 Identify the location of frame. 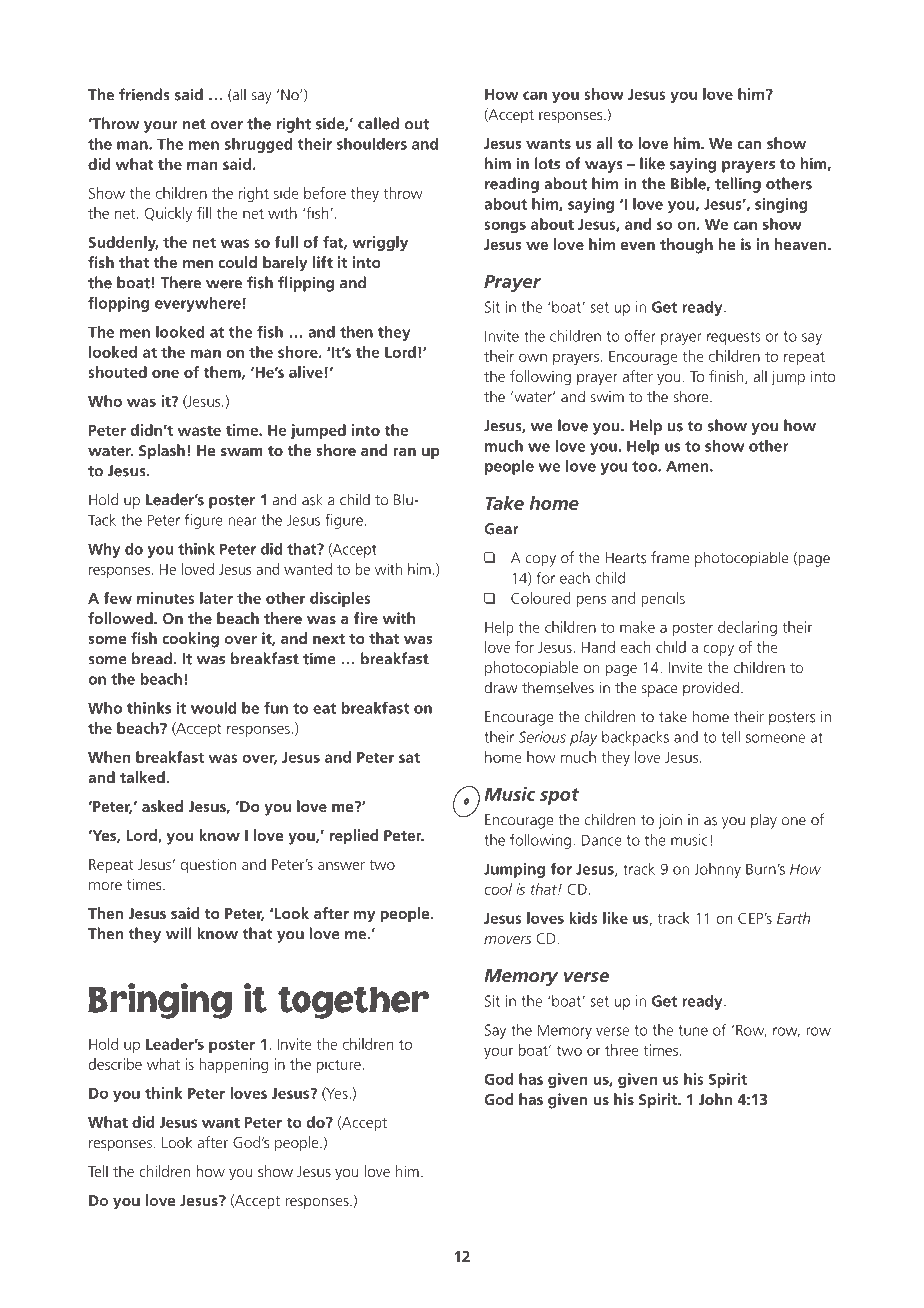
(670, 557).
